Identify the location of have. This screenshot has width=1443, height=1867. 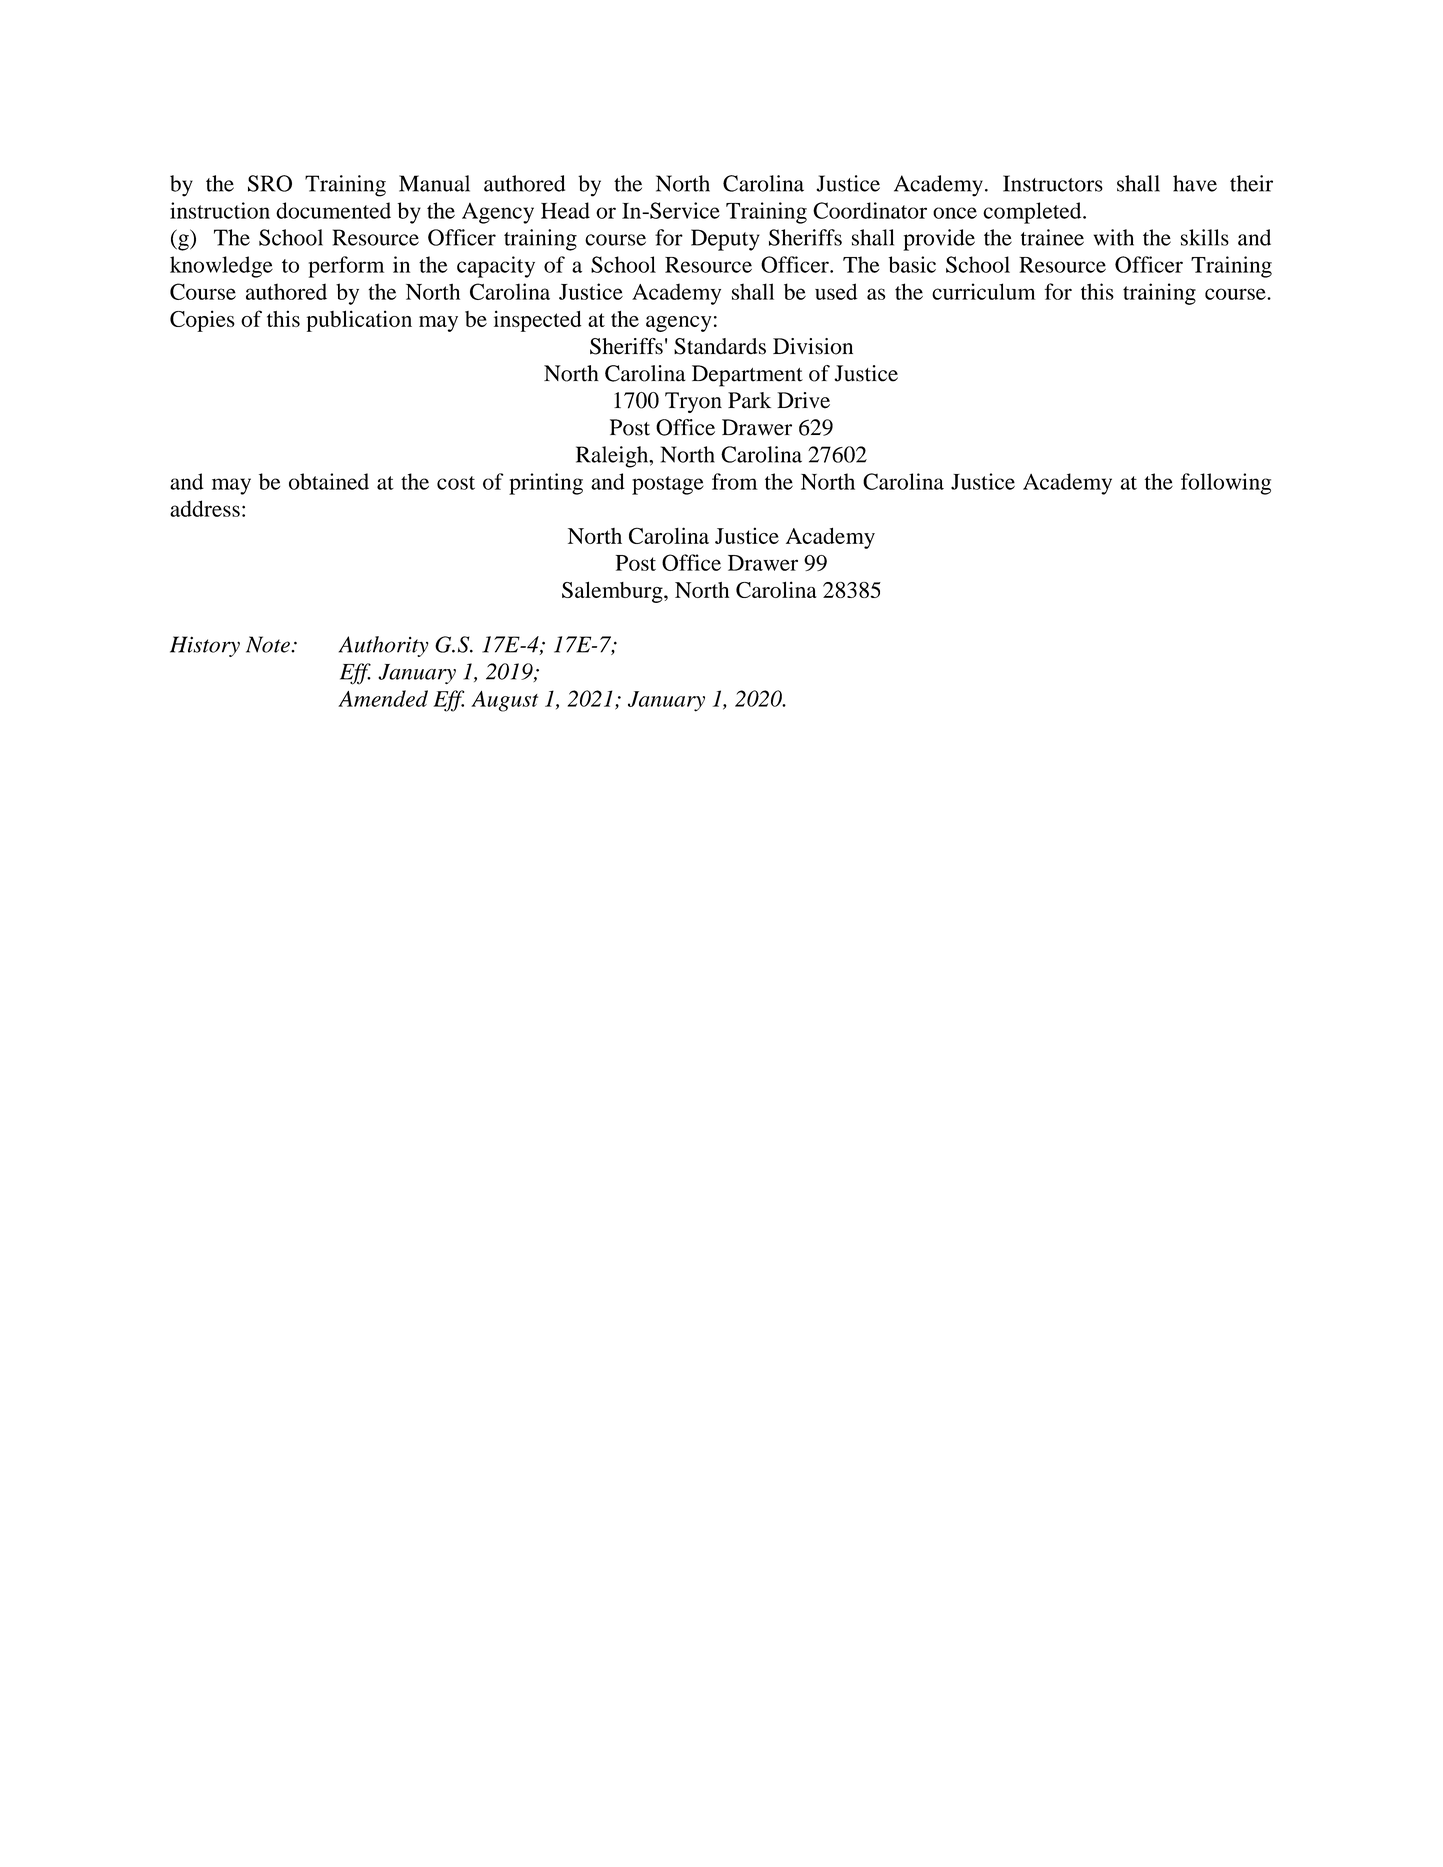
(1195, 183).
